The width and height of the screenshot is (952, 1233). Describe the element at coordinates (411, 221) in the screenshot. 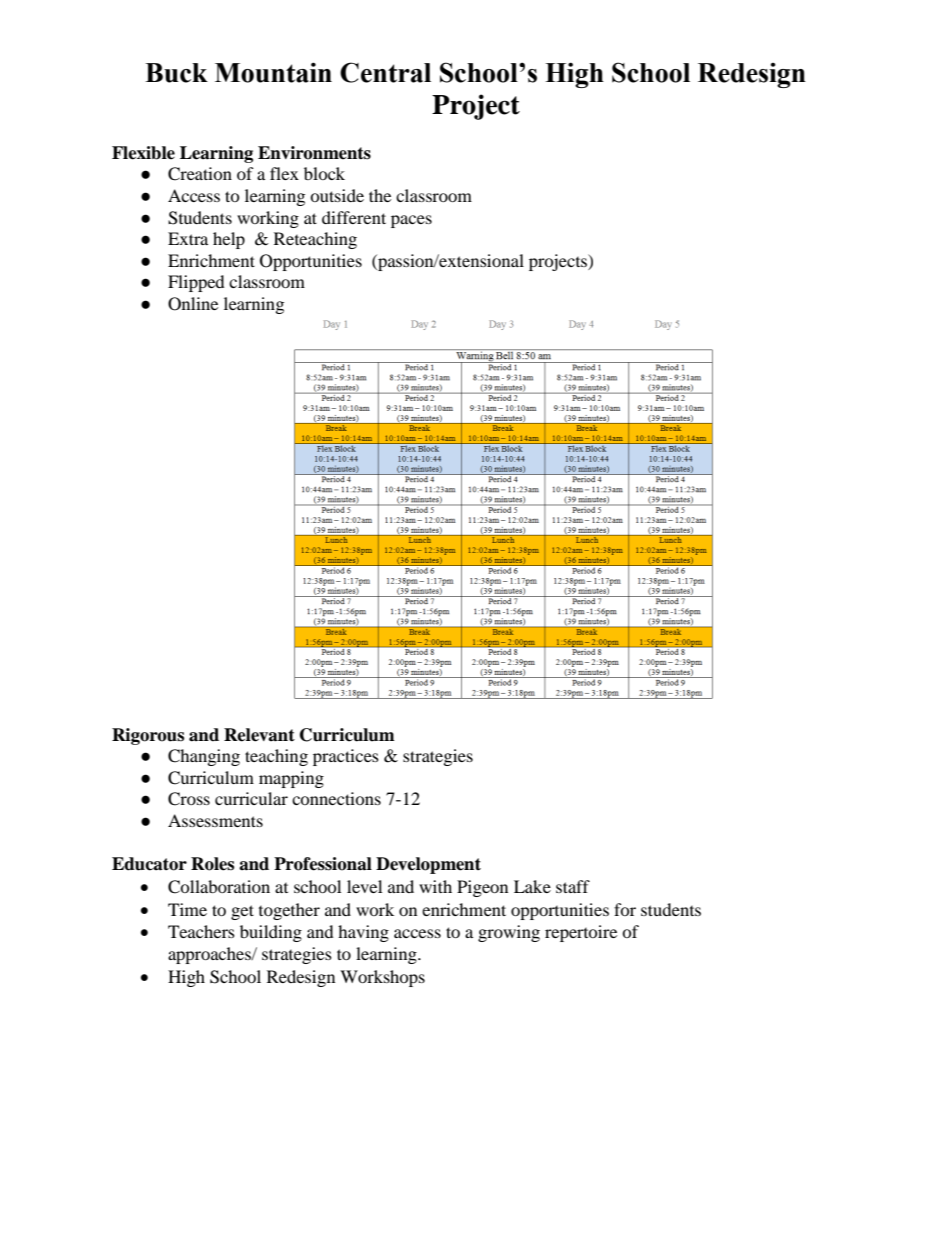

I see `paces` at that location.
